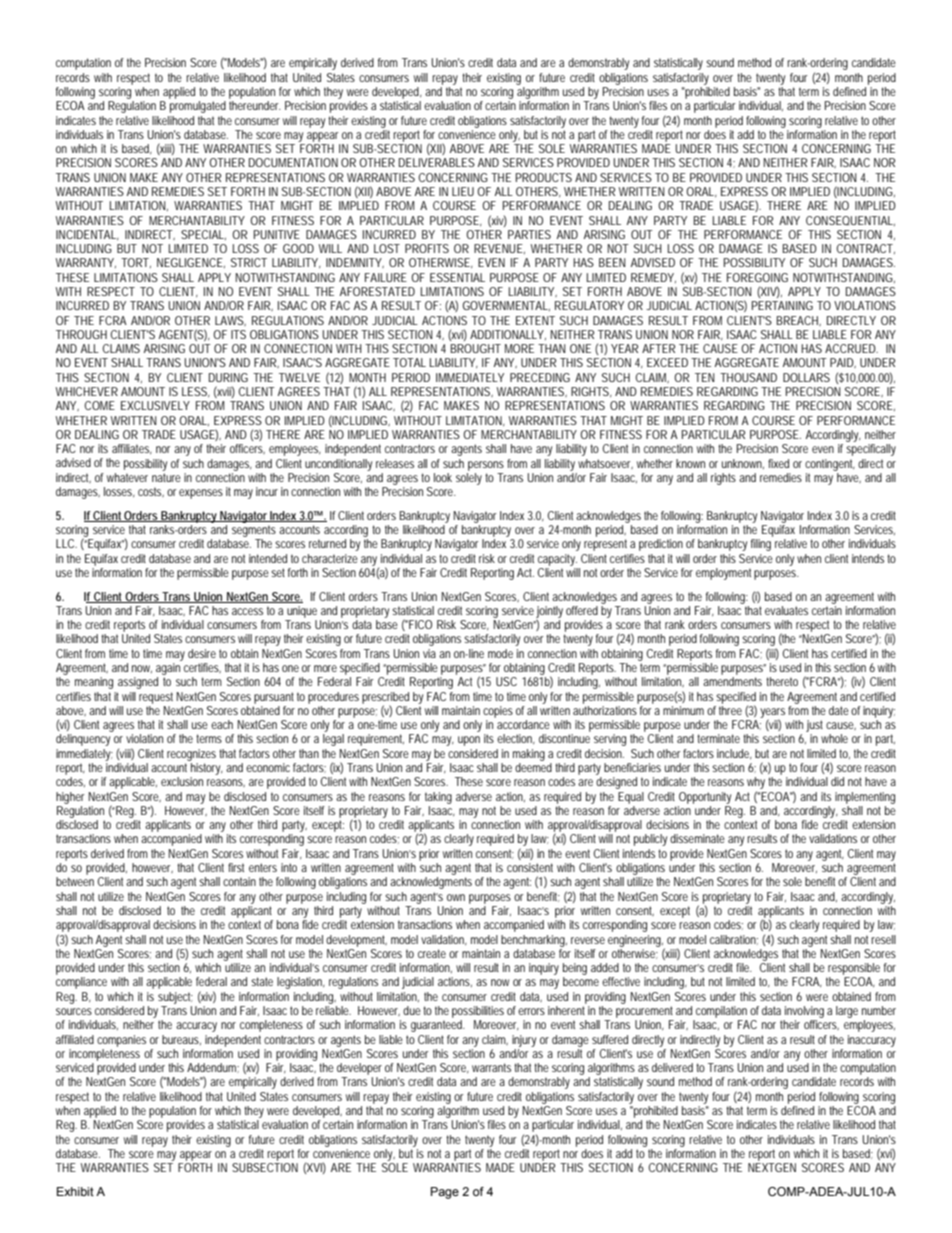  Describe the element at coordinates (445, 1193) in the image. I see `Page` at that location.
